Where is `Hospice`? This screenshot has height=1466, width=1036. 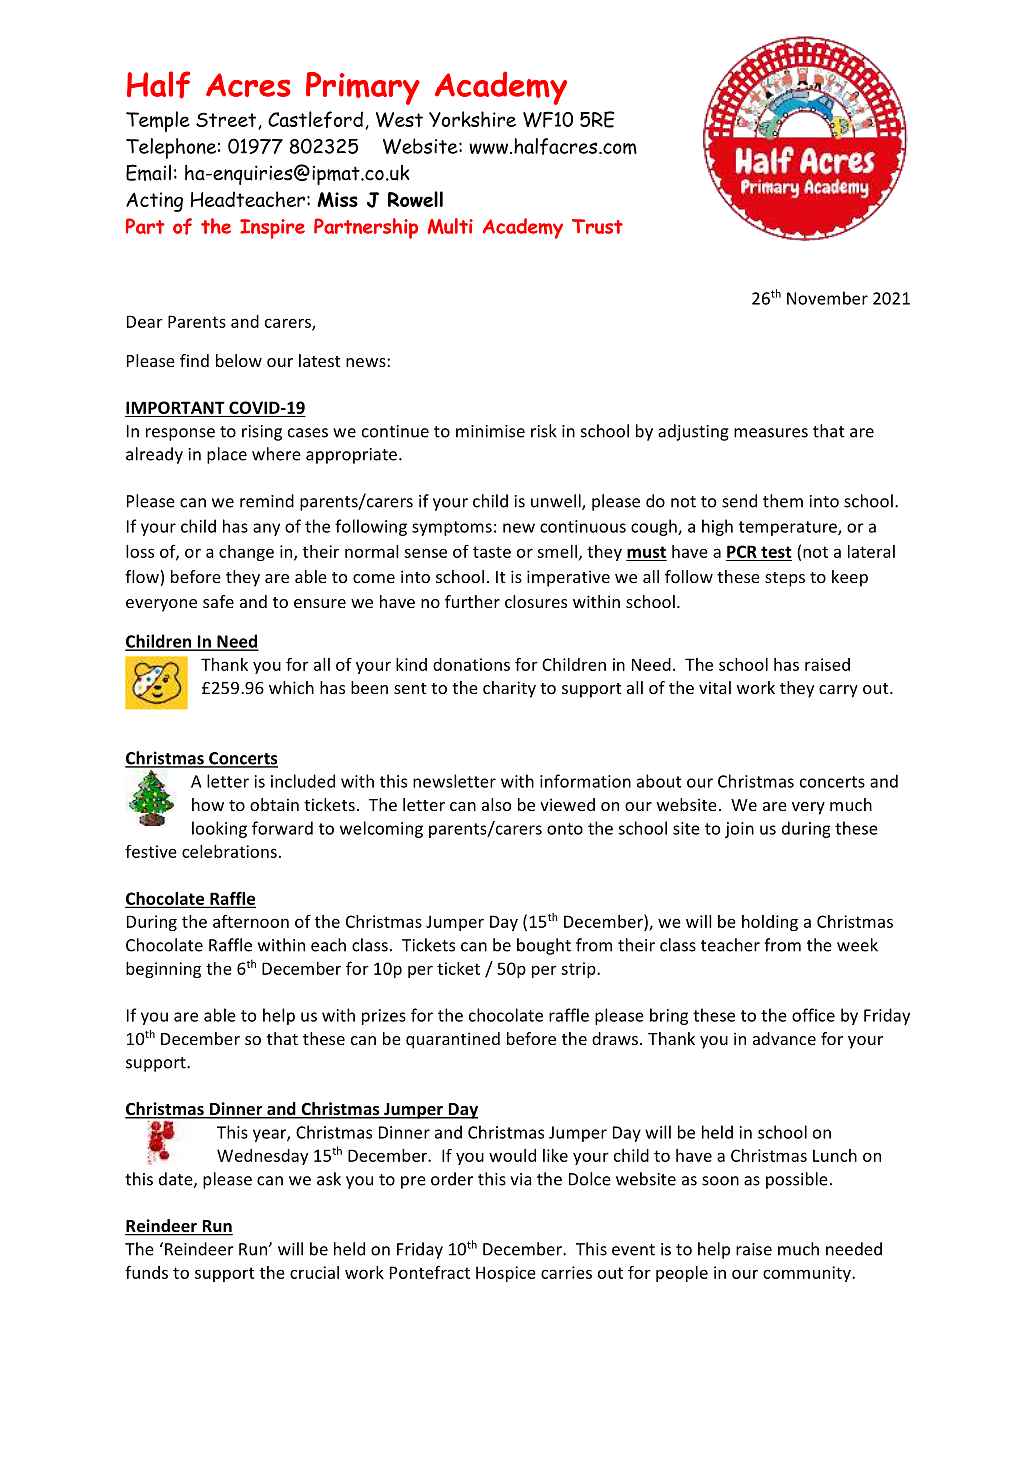
Hospice is located at coordinates (506, 1274).
